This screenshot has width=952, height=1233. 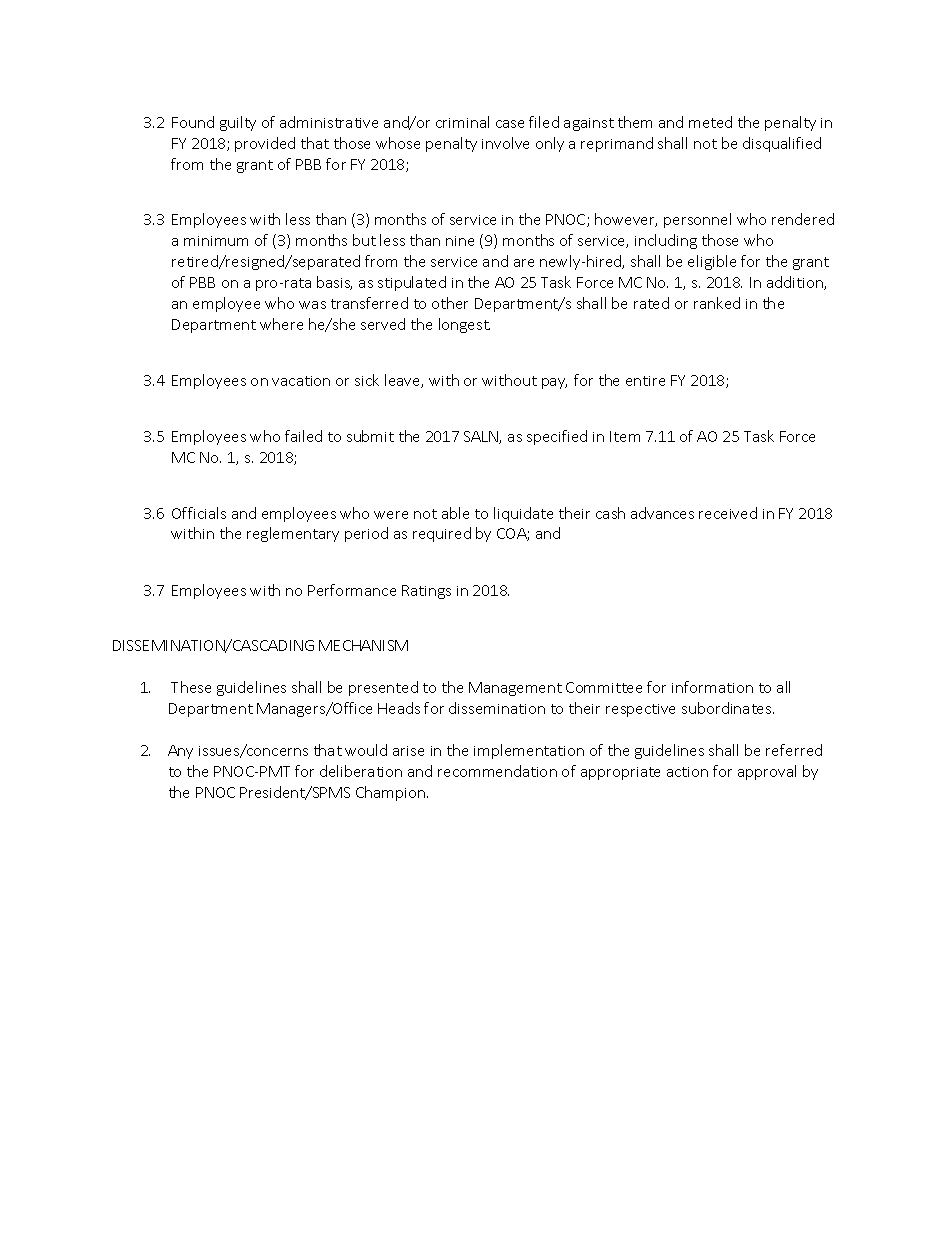 What do you see at coordinates (303, 436) in the screenshot?
I see `failed` at bounding box center [303, 436].
